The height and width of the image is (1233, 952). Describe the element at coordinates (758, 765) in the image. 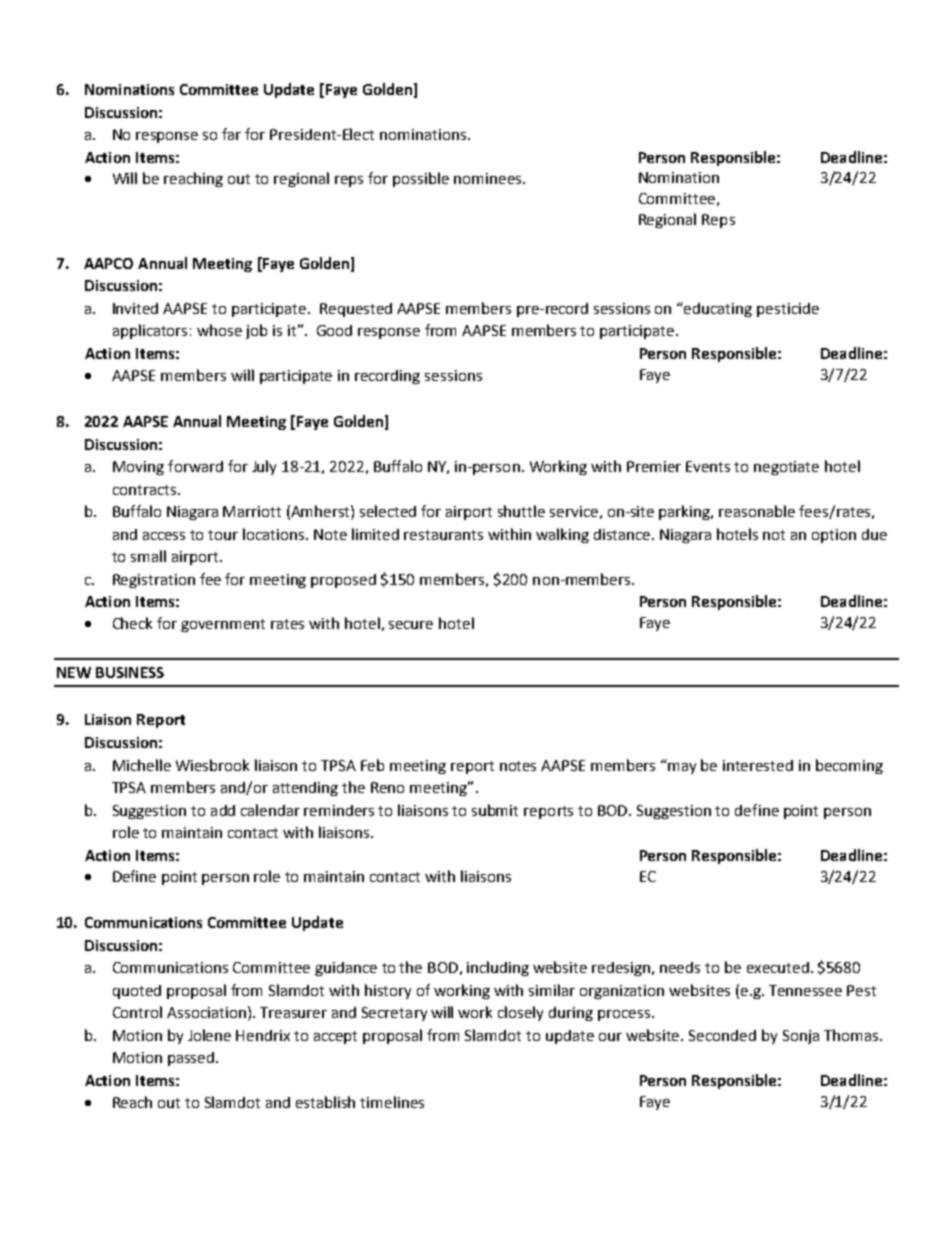

I see `interested` at that location.
